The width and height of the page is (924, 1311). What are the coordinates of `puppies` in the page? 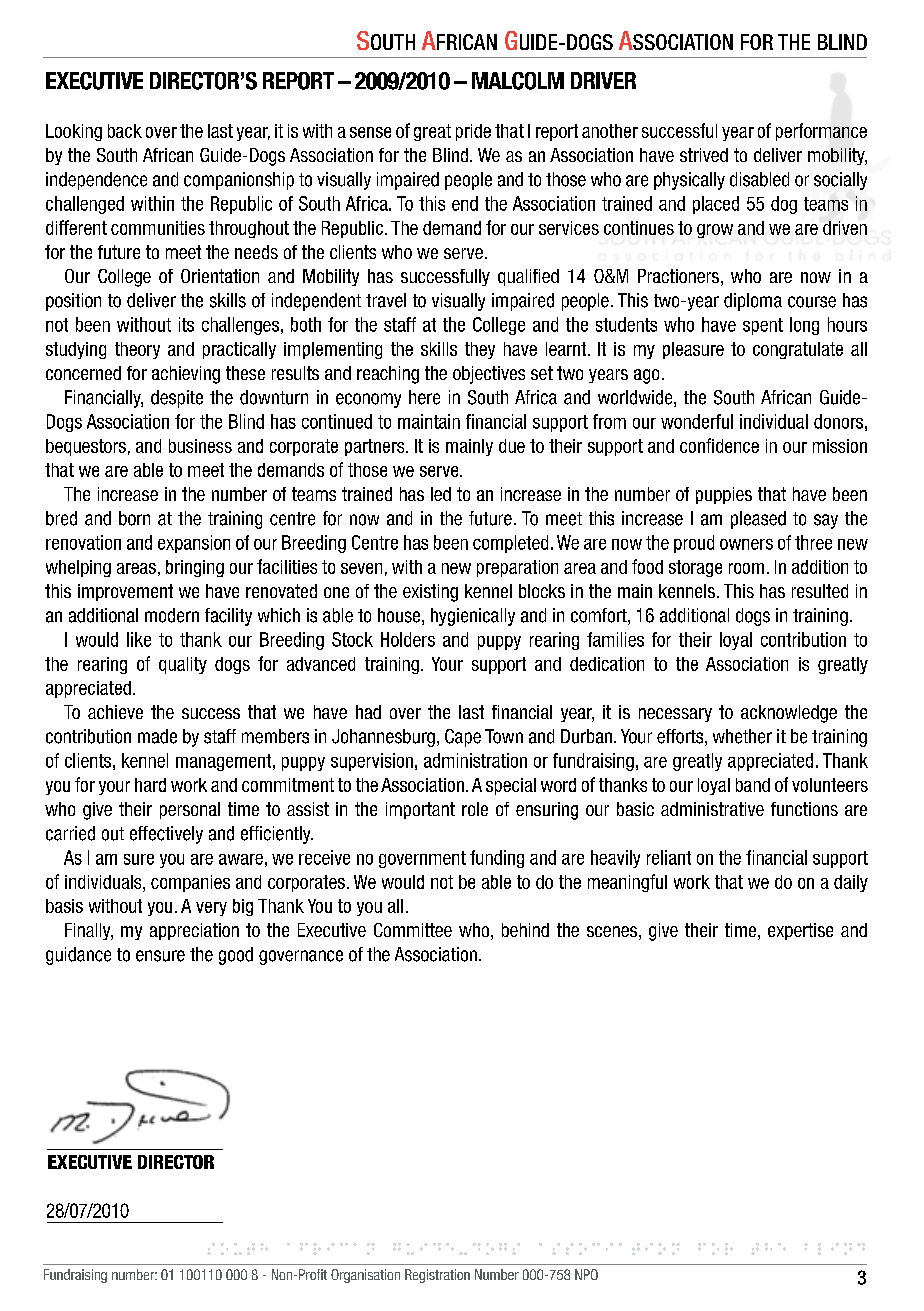 It's located at (724, 495).
